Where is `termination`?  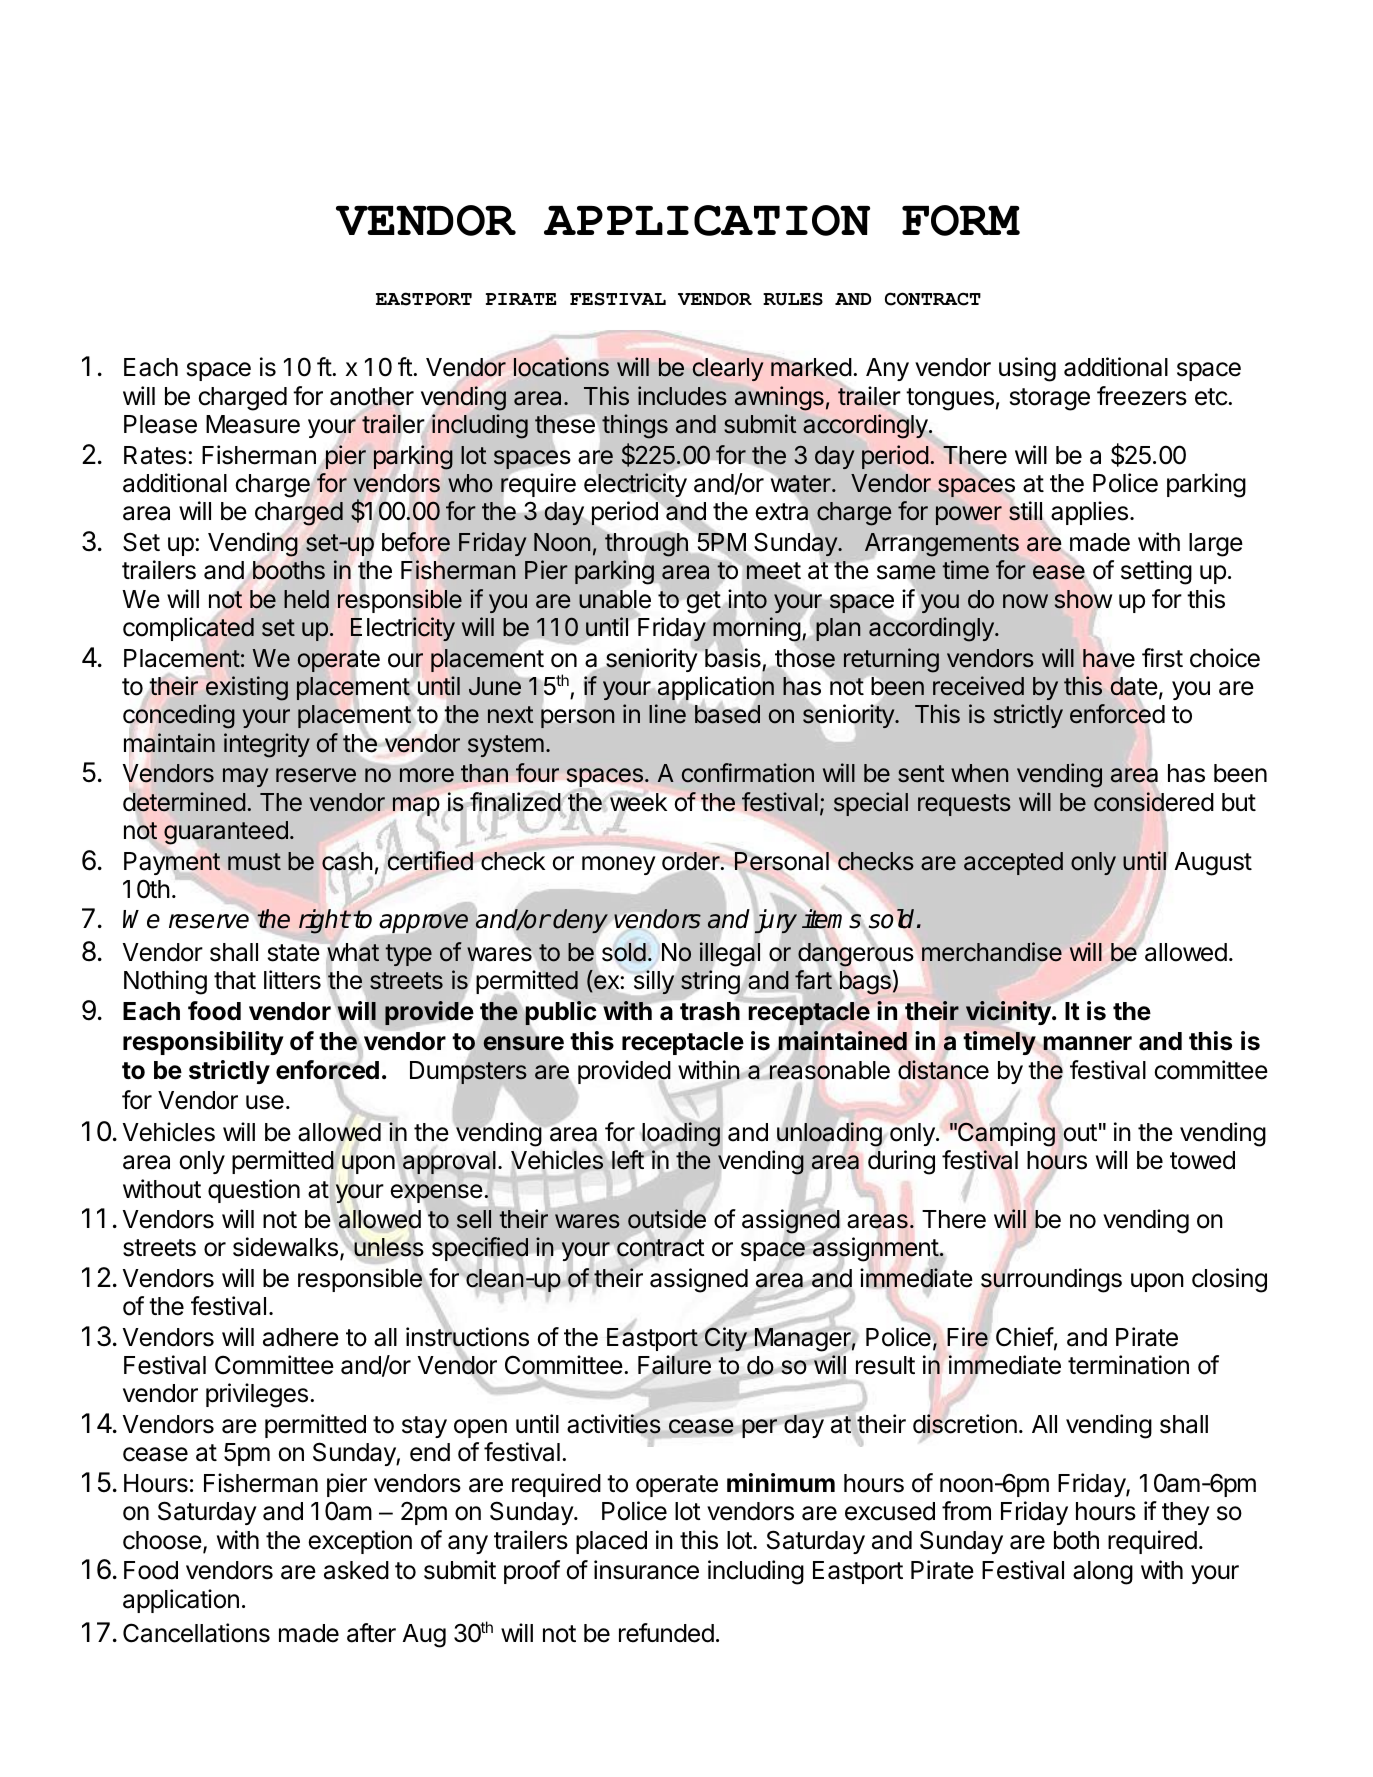
termination is located at coordinates (1128, 1365).
